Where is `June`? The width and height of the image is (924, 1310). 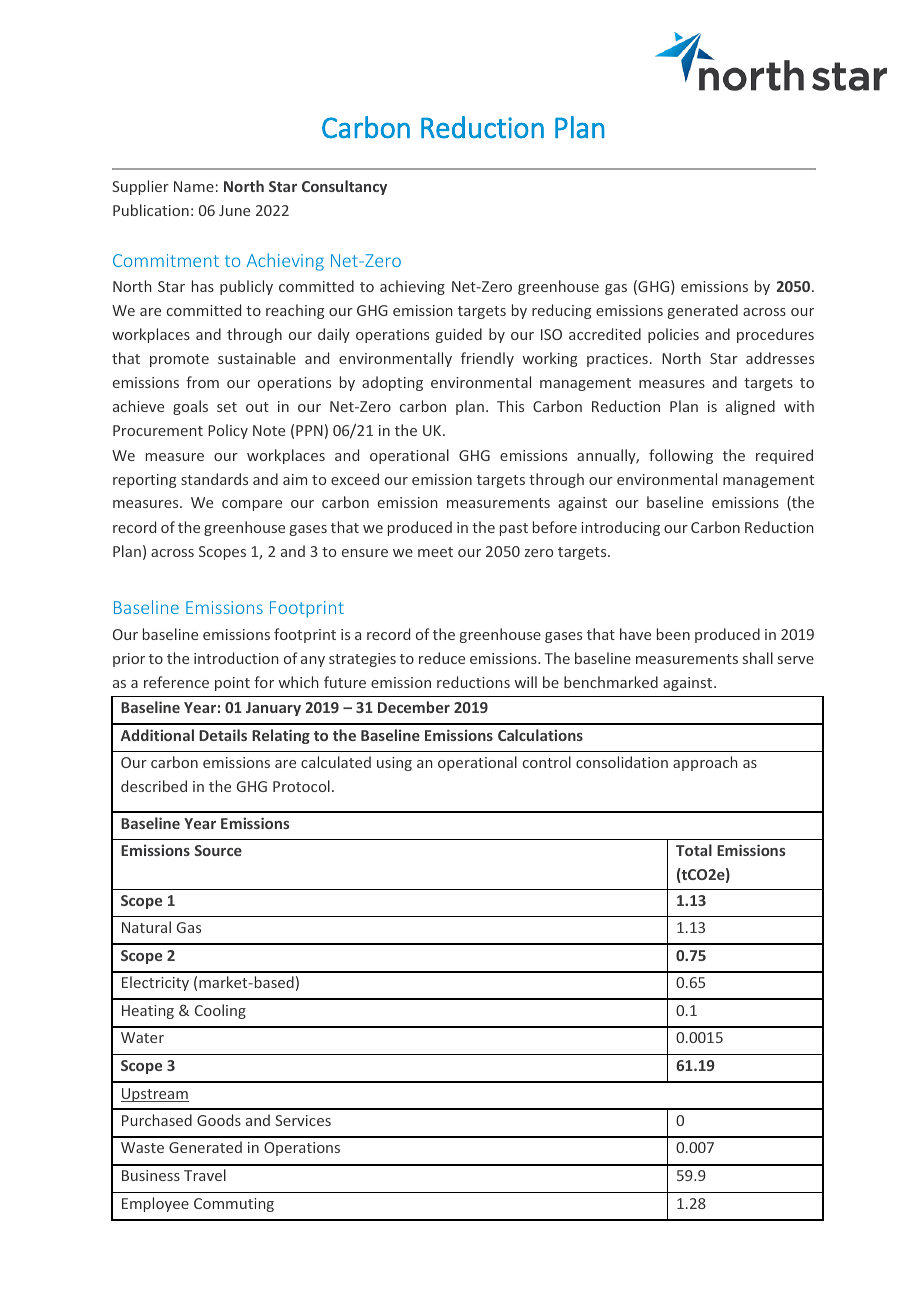 June is located at coordinates (234, 210).
